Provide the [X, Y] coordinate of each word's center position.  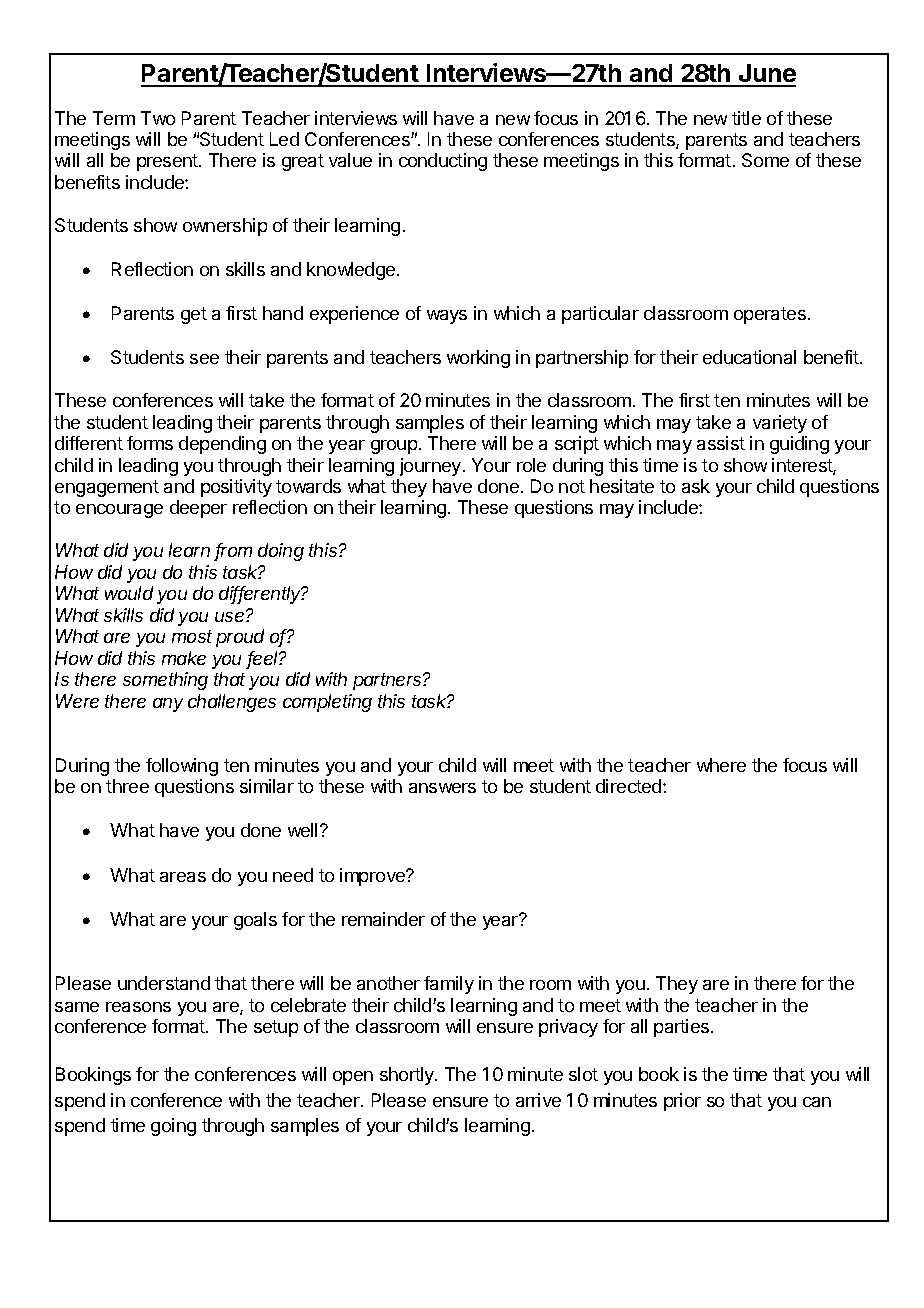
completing [327, 703]
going [173, 1127]
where [721, 765]
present [168, 162]
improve [374, 877]
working [478, 359]
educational [749, 357]
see [204, 359]
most [192, 636]
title [746, 118]
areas [183, 877]
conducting [443, 162]
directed [628, 786]
